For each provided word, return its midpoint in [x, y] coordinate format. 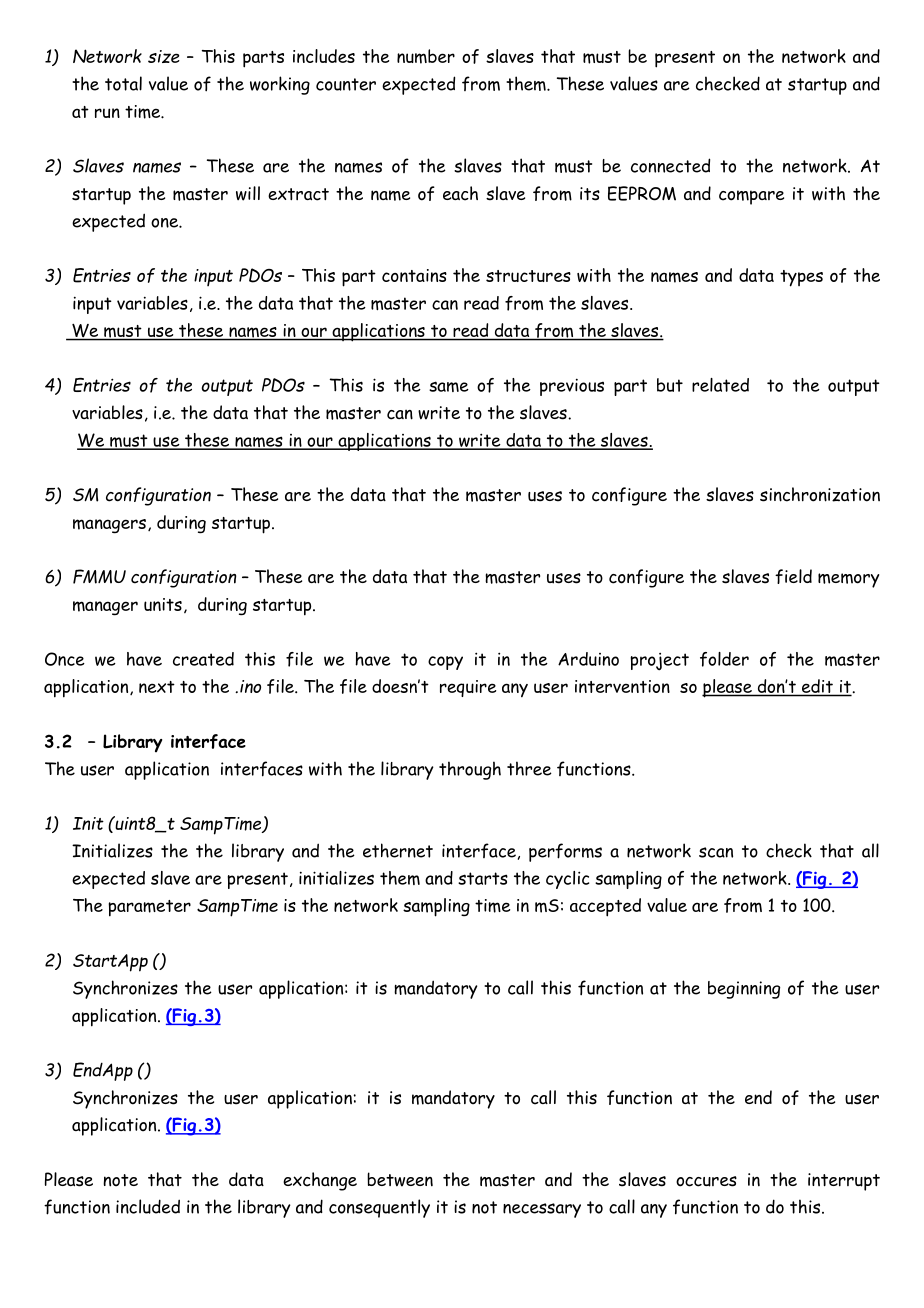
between [400, 1179]
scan [716, 852]
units [163, 604]
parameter [149, 908]
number [426, 56]
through [470, 770]
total [123, 83]
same [449, 386]
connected [670, 165]
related [720, 385]
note [120, 1180]
